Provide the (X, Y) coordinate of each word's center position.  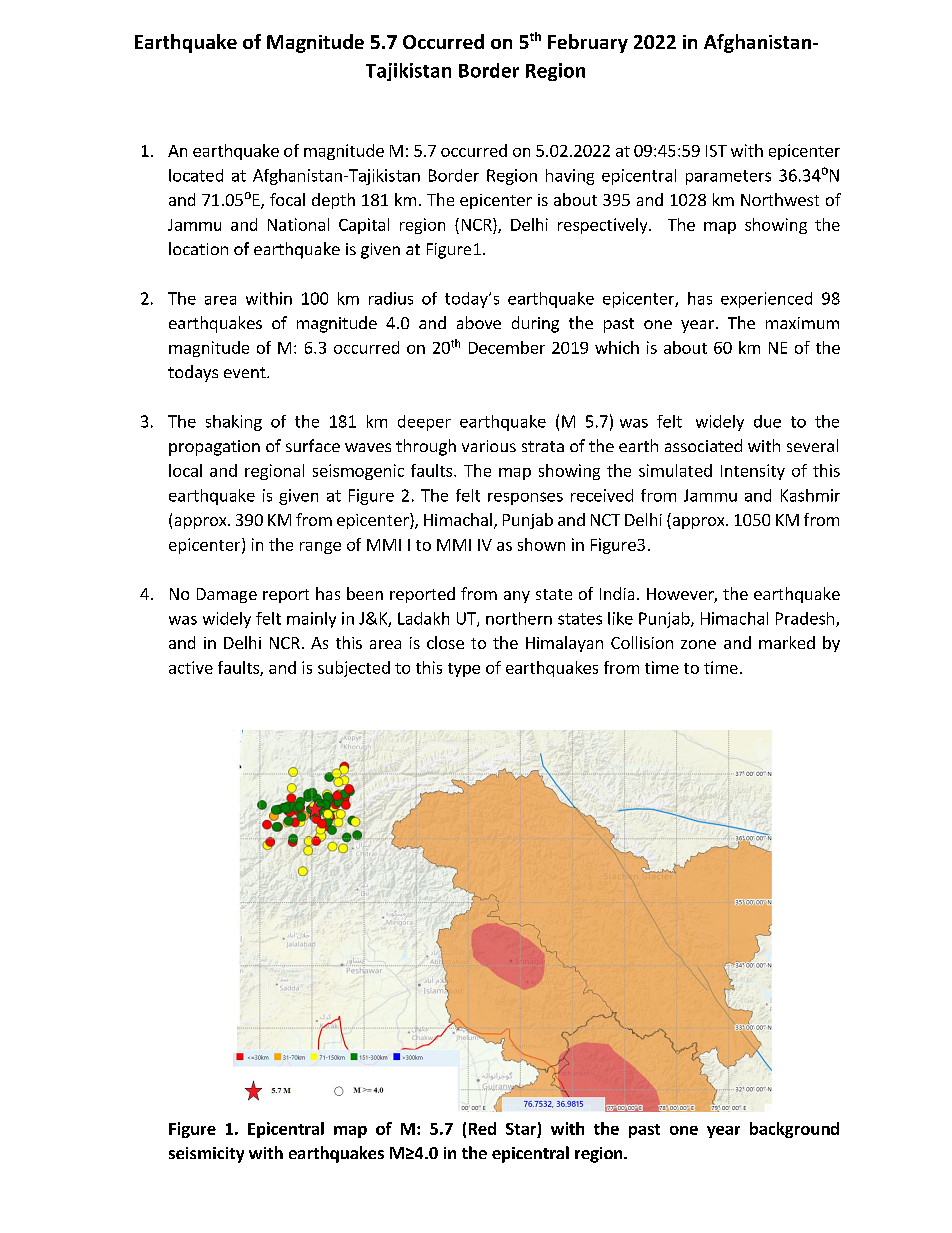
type (464, 670)
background (794, 1130)
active (191, 667)
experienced (766, 300)
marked (787, 642)
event (246, 372)
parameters (728, 177)
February (588, 43)
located (196, 175)
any (517, 597)
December (507, 347)
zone (698, 644)
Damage (227, 595)
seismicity (206, 1155)
